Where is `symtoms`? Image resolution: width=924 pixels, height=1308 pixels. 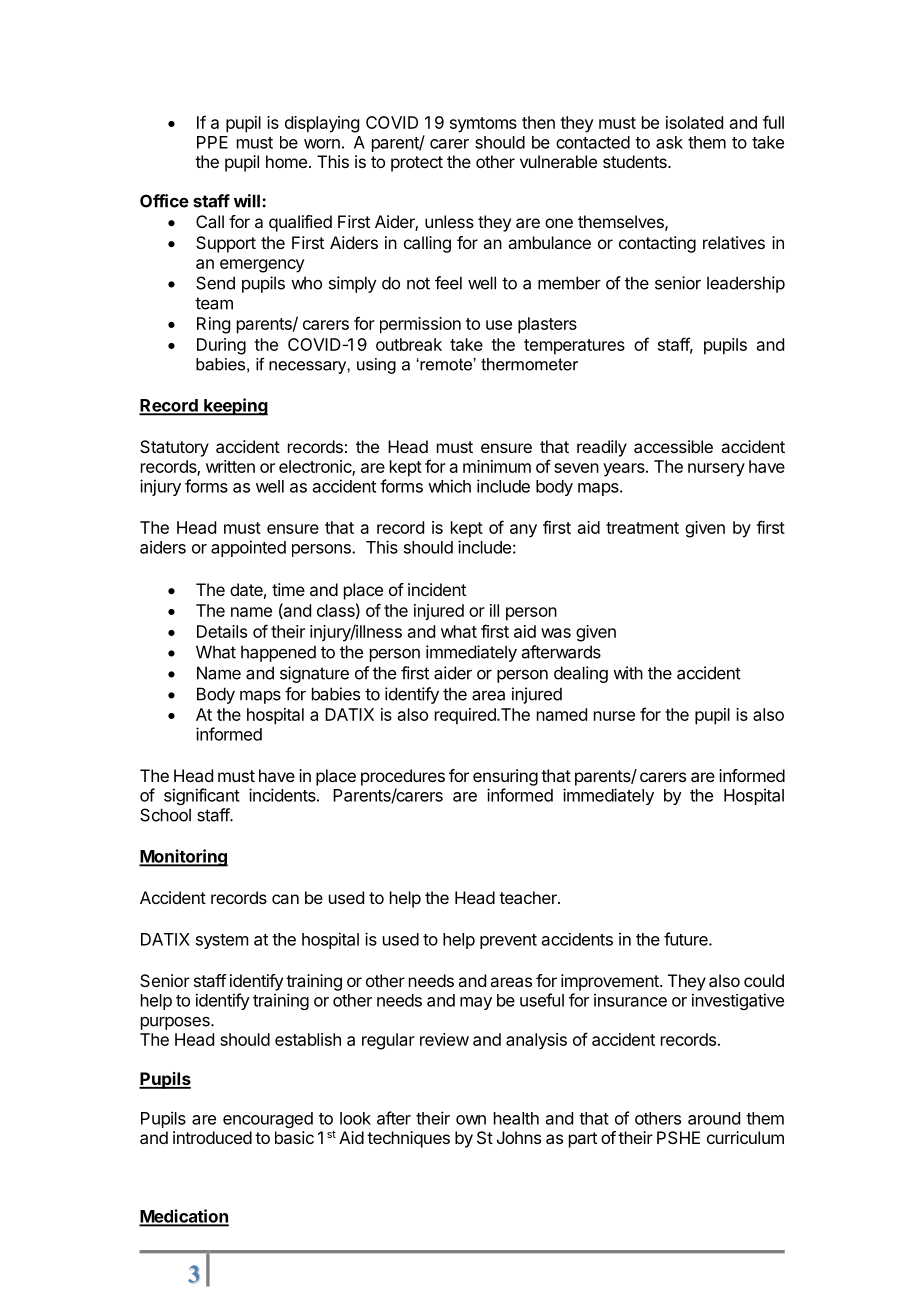
symtoms is located at coordinates (483, 125).
